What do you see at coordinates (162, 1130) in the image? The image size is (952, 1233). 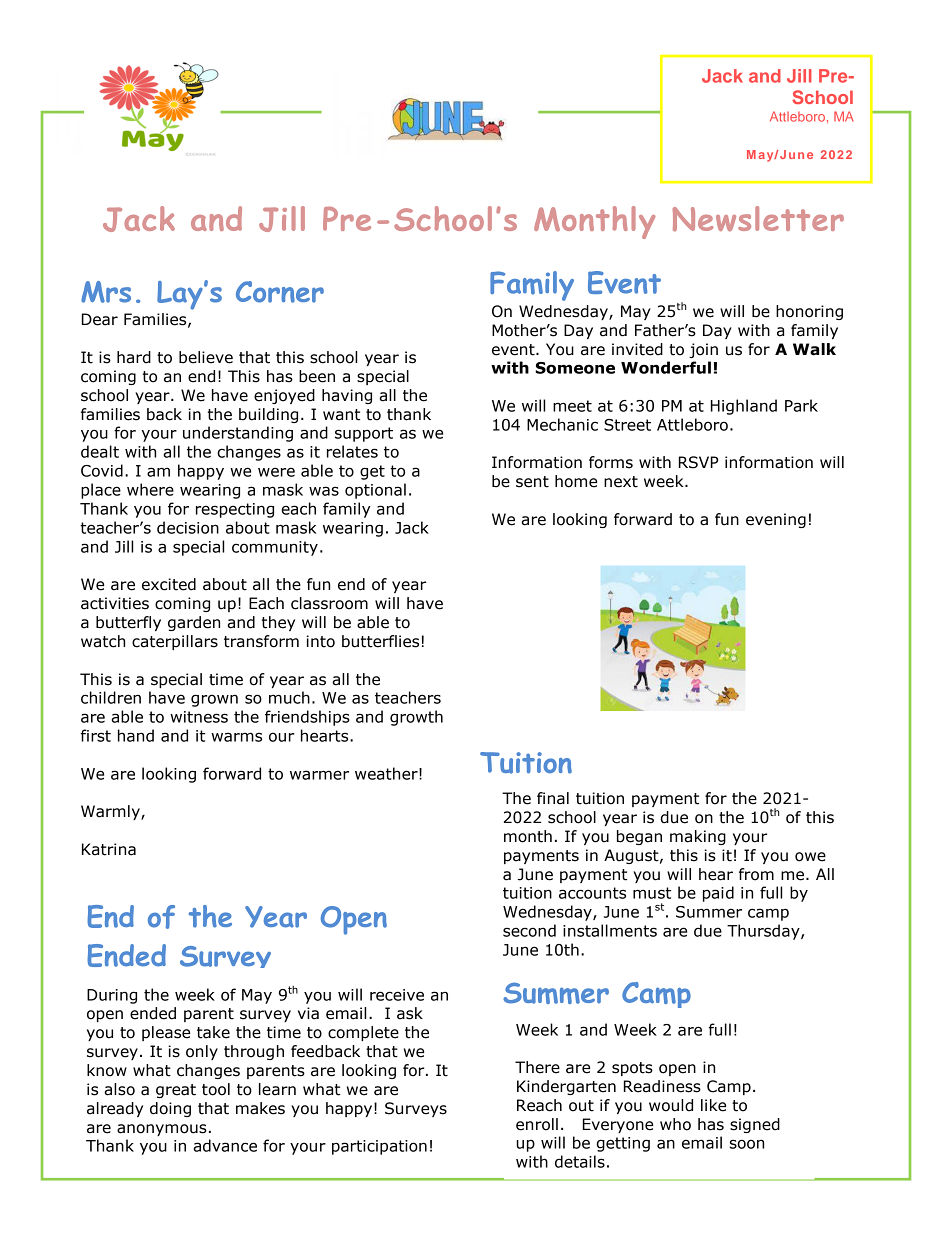 I see `anonymous` at bounding box center [162, 1130].
